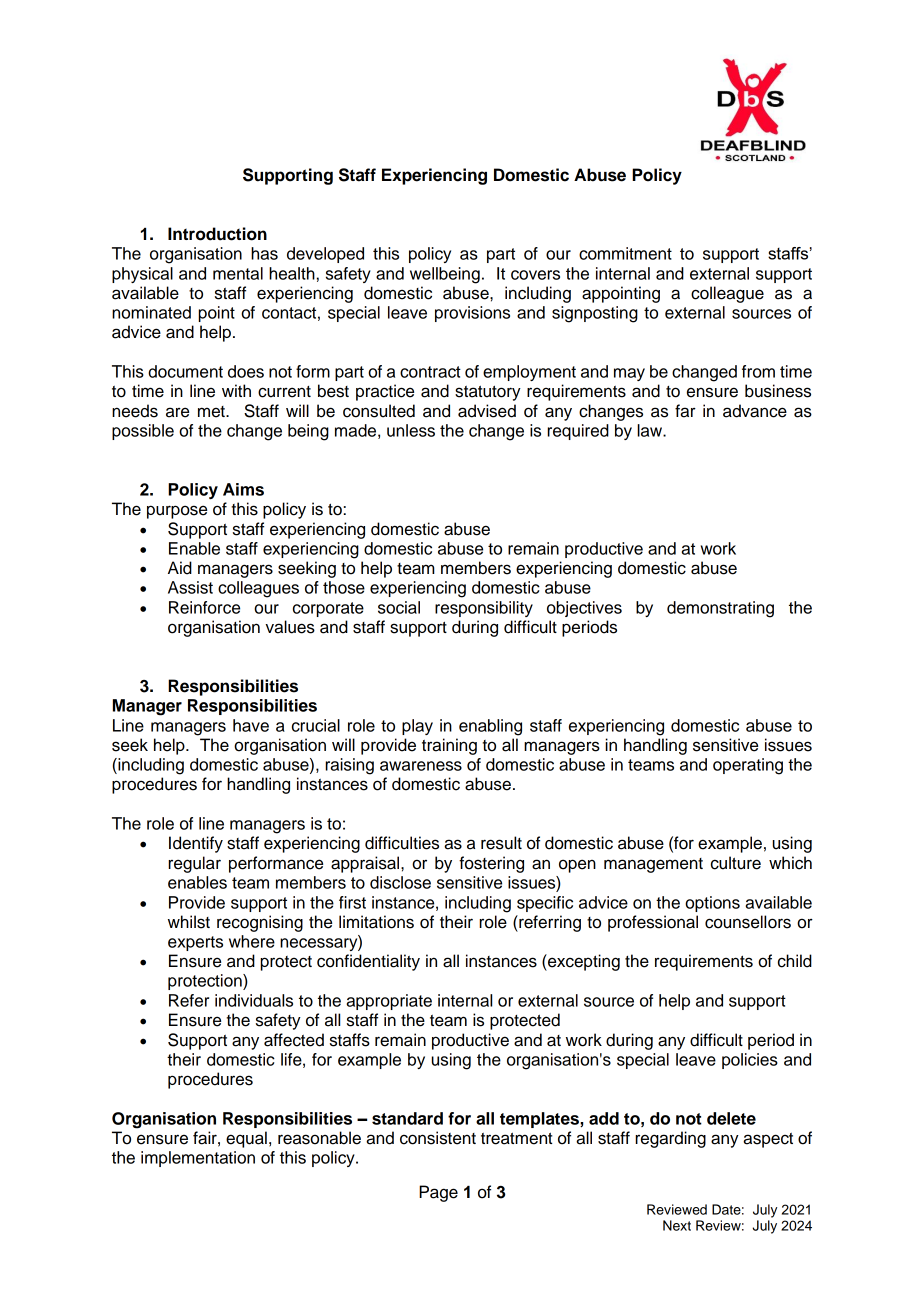  What do you see at coordinates (251, 725) in the screenshot?
I see `have` at bounding box center [251, 725].
